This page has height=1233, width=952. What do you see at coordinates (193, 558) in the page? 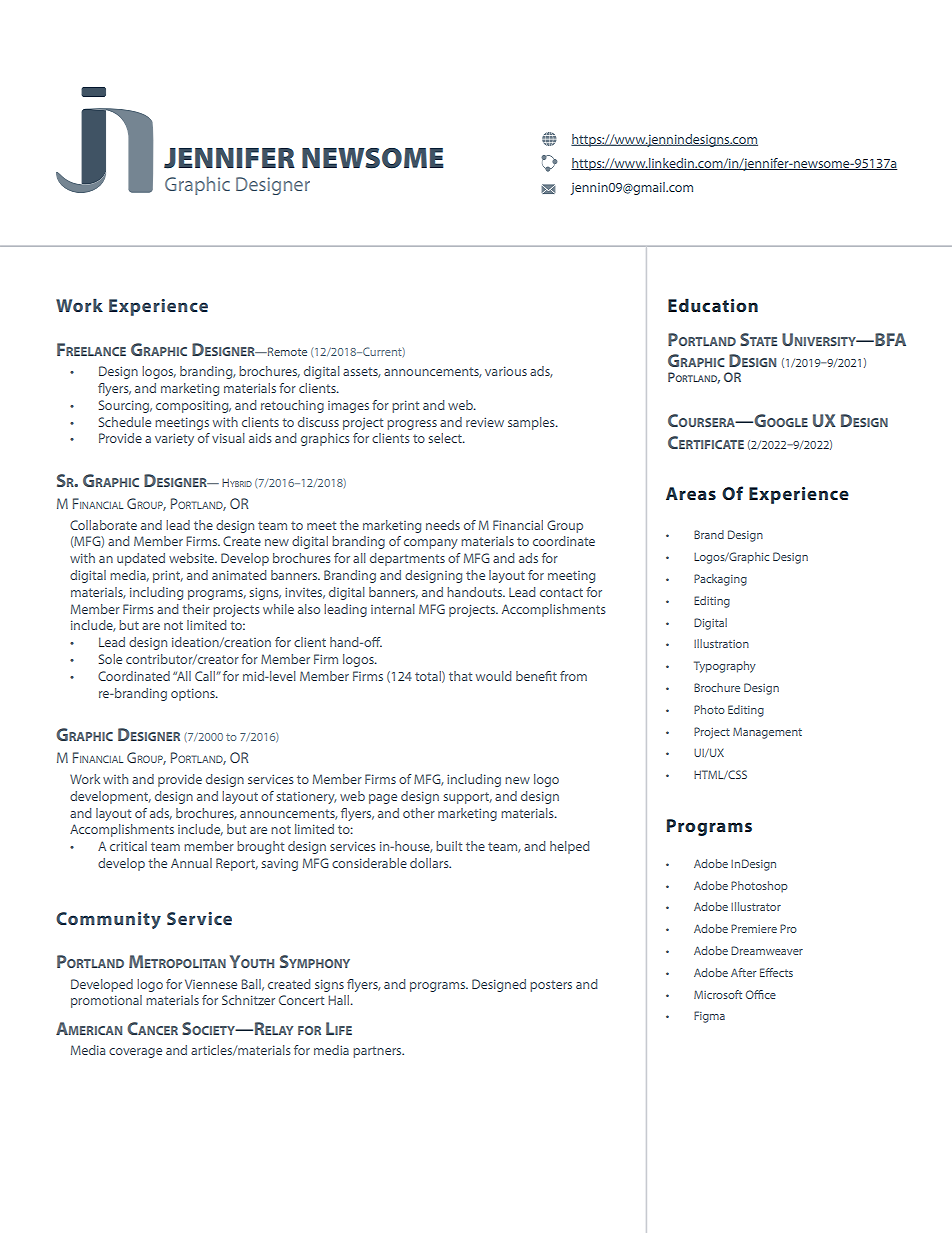
I see `website` at bounding box center [193, 558].
